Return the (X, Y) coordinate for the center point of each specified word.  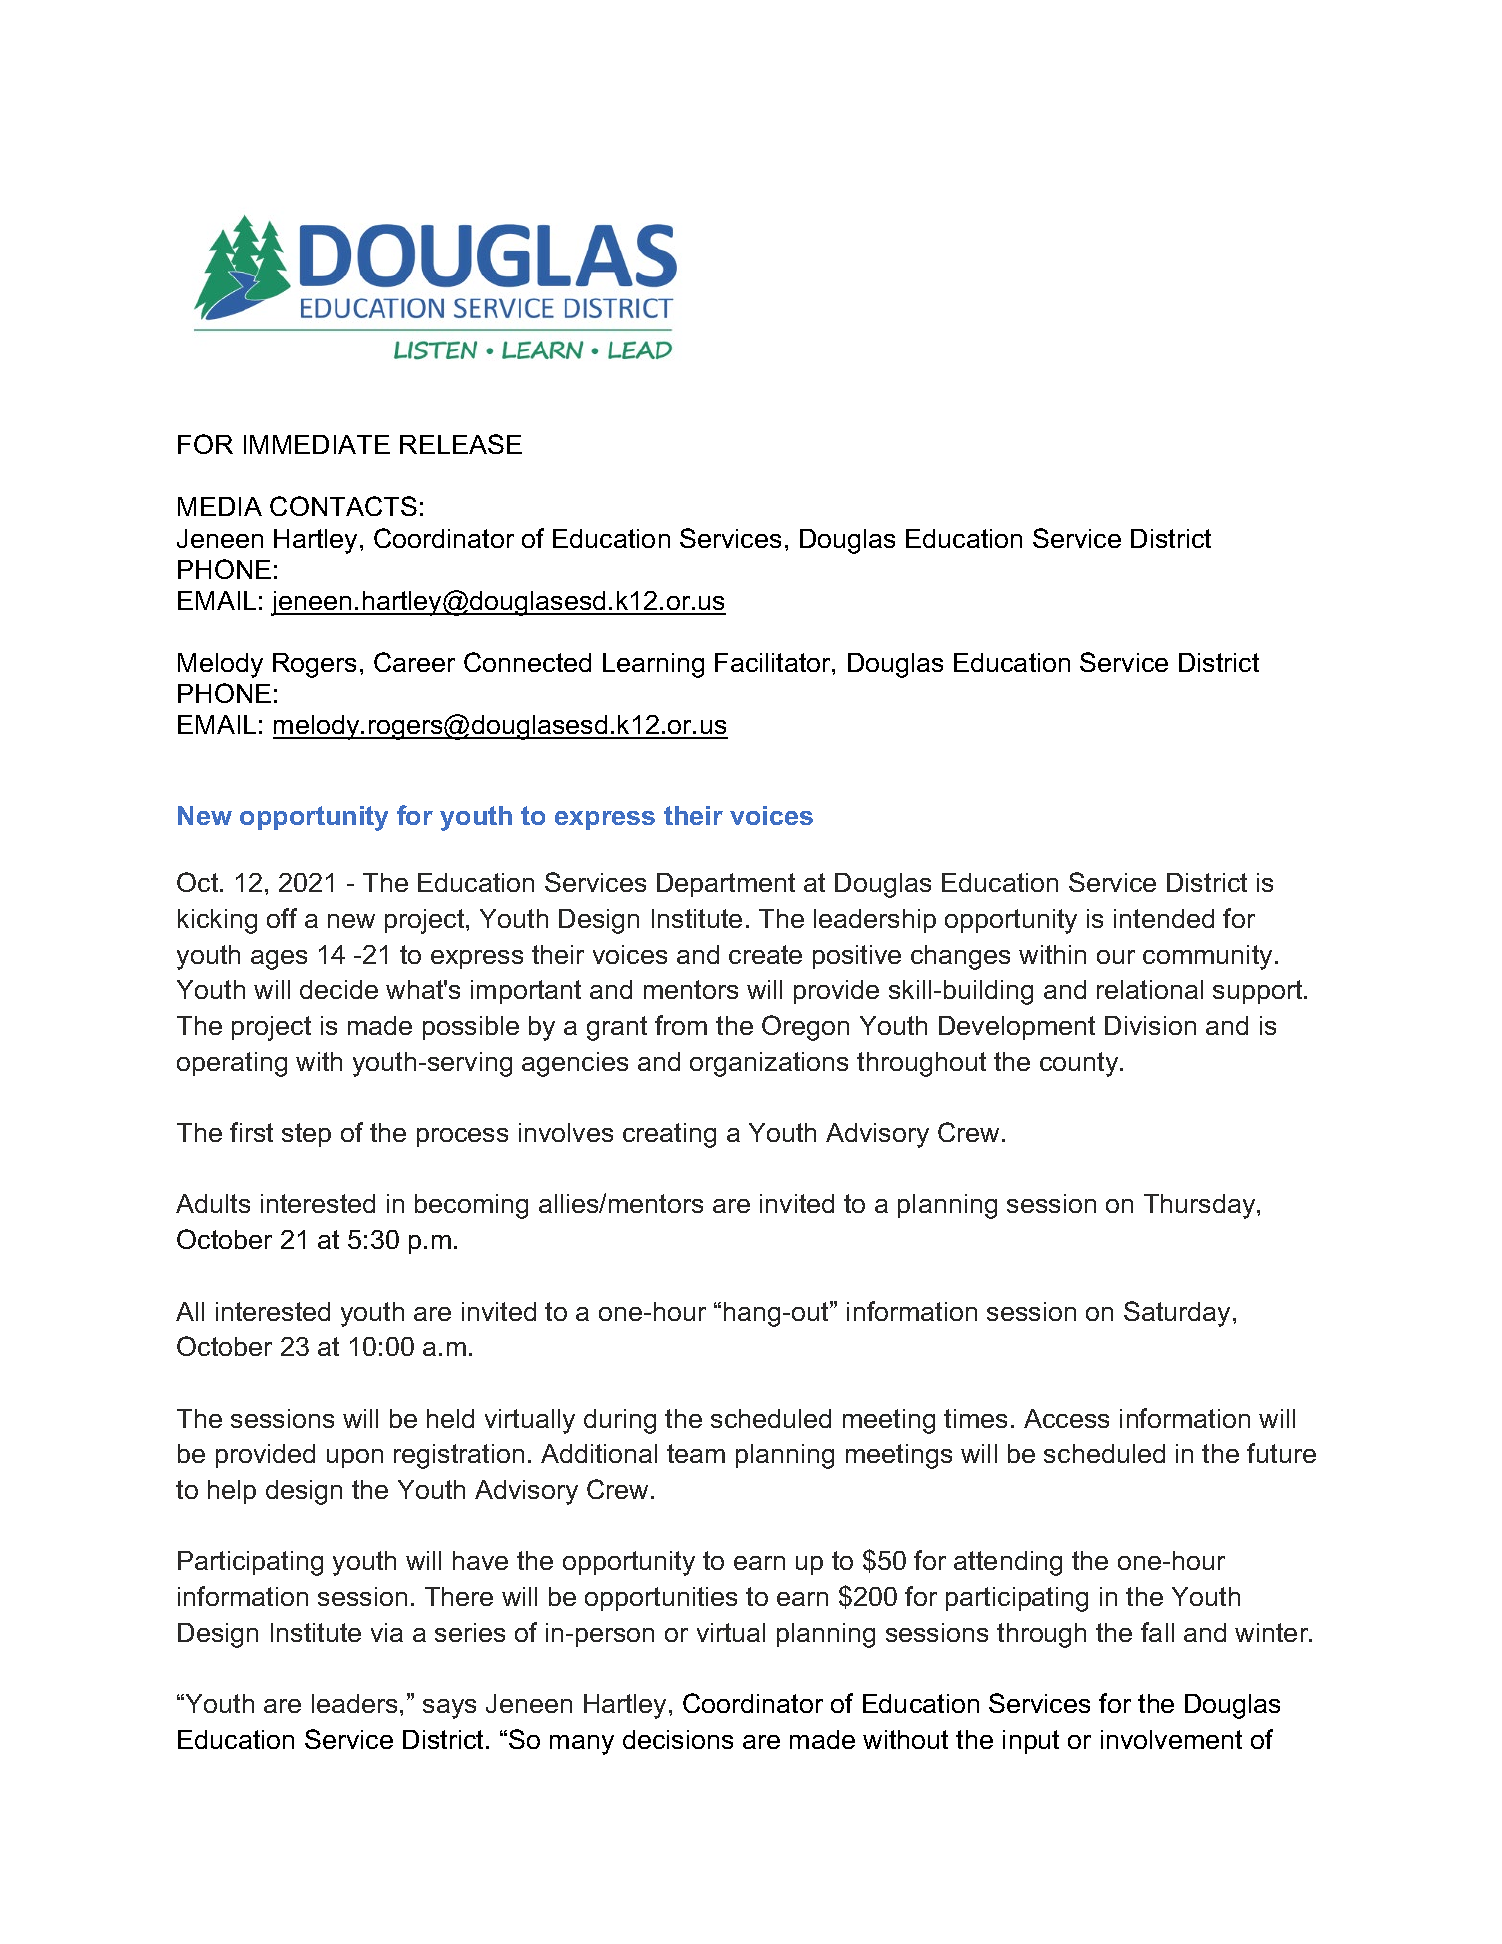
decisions (678, 1739)
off (282, 918)
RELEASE (461, 444)
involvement (1171, 1739)
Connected (527, 662)
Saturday (1179, 1314)
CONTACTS (343, 506)
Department (726, 885)
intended (1164, 918)
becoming (471, 1206)
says (449, 1709)
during (620, 1421)
